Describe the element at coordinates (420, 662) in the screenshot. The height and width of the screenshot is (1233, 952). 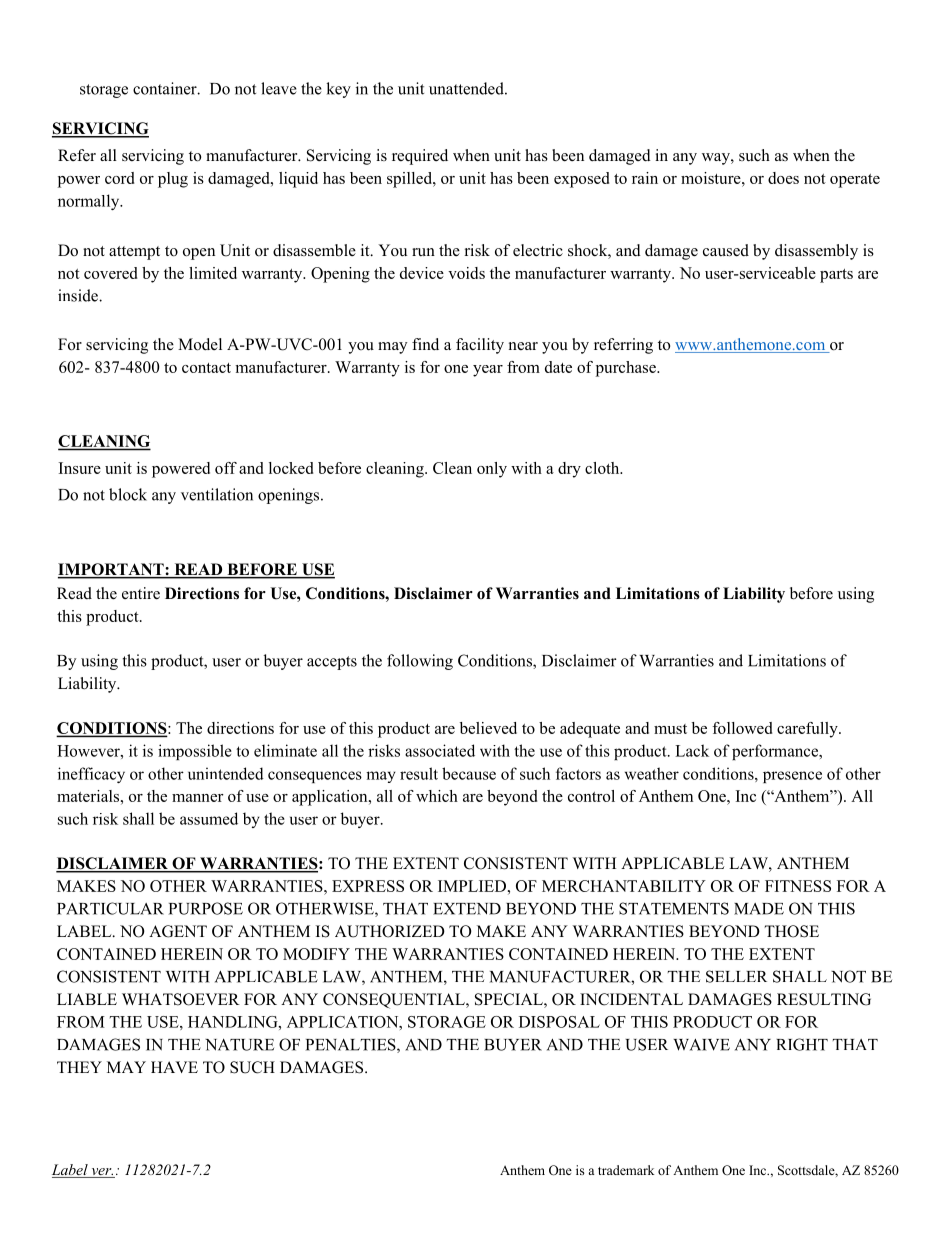
I see `following` at that location.
